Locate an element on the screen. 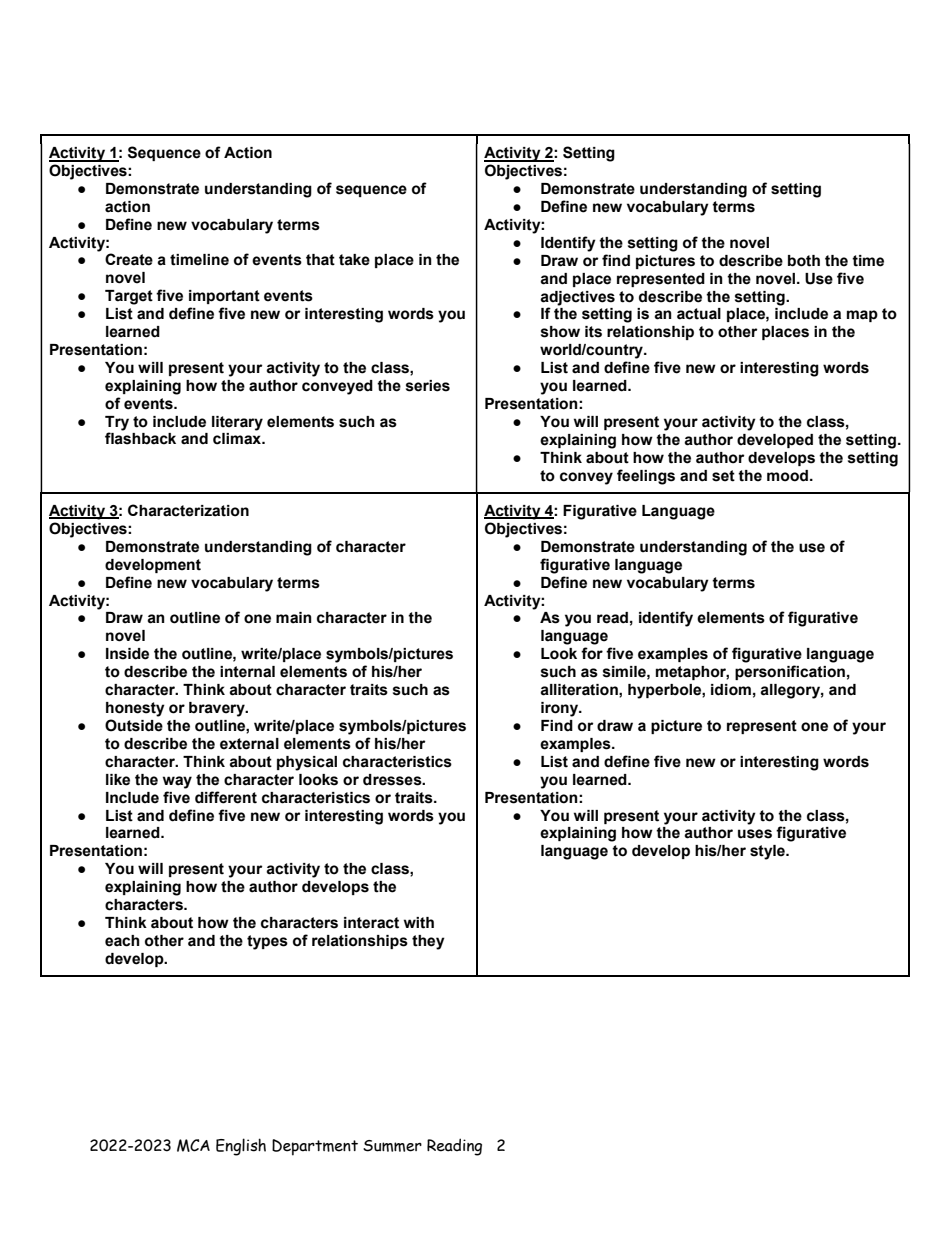 The image size is (952, 1233). both is located at coordinates (804, 261).
